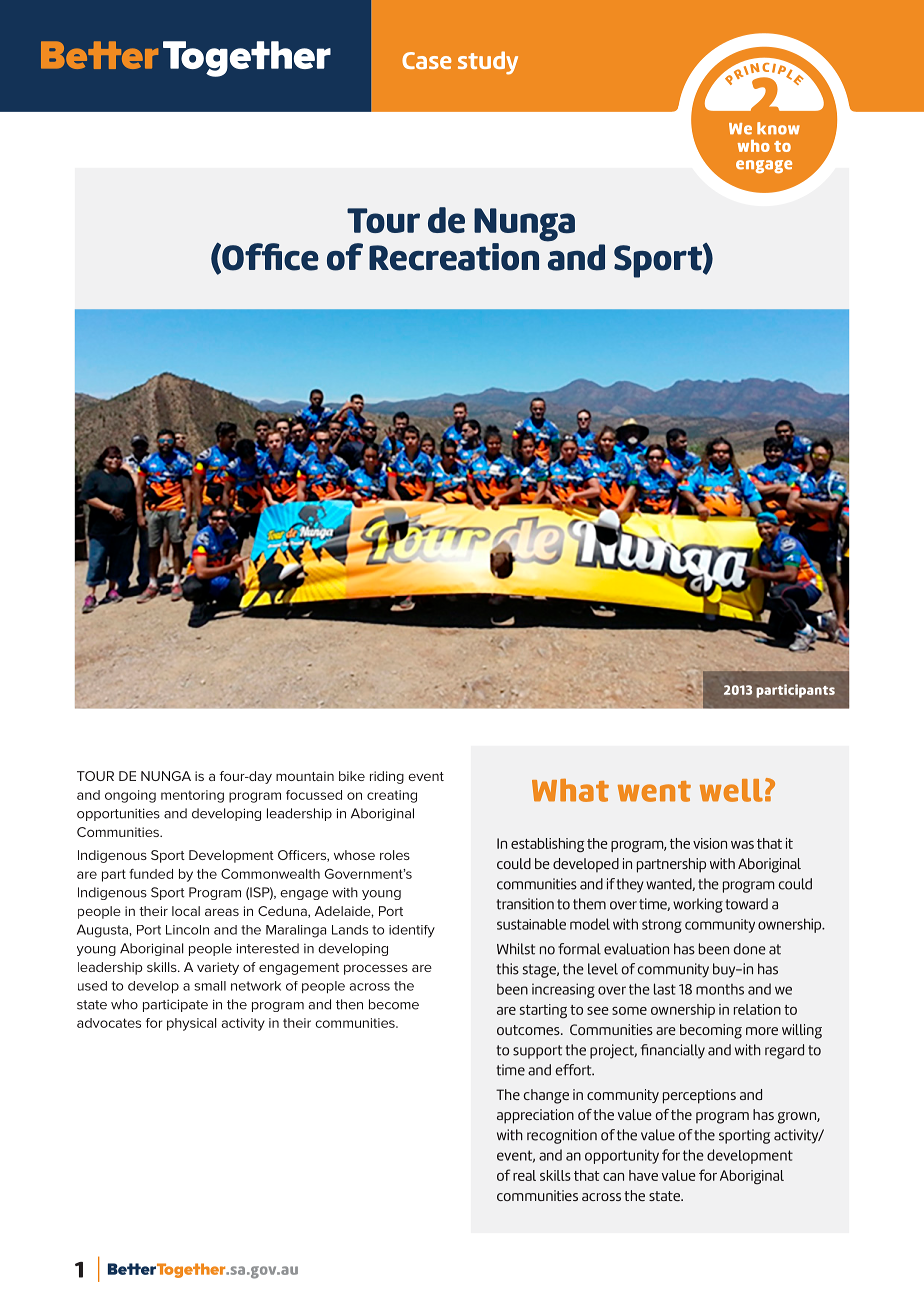 This page has width=924, height=1308. What do you see at coordinates (454, 257) in the page?
I see `Recreation` at bounding box center [454, 257].
